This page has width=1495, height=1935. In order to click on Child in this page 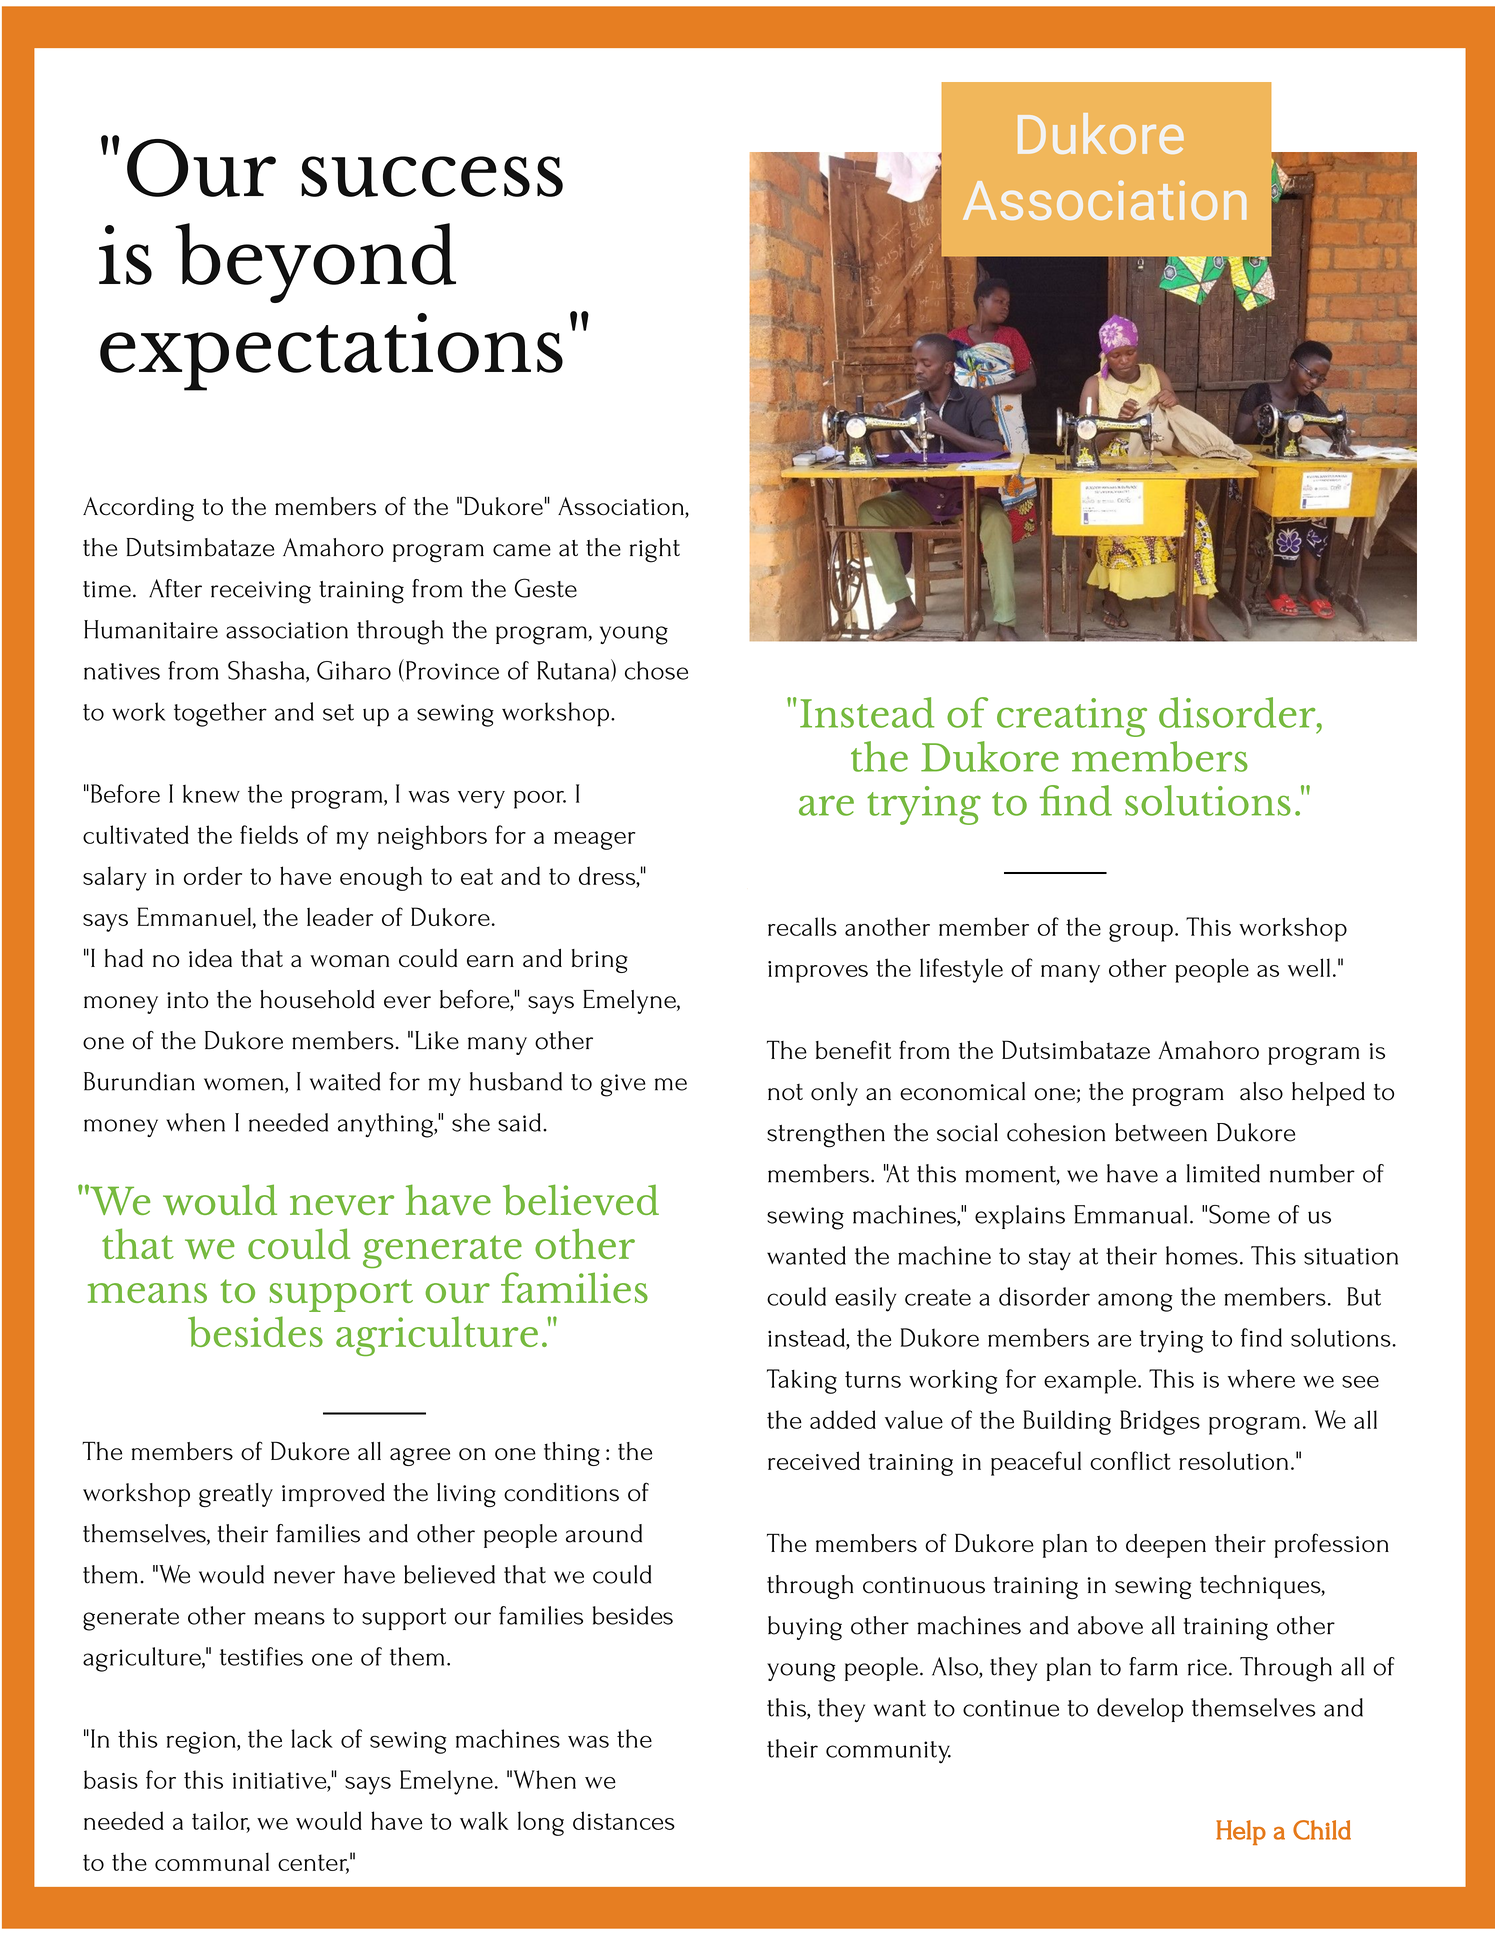, I will do `click(1322, 1830)`.
